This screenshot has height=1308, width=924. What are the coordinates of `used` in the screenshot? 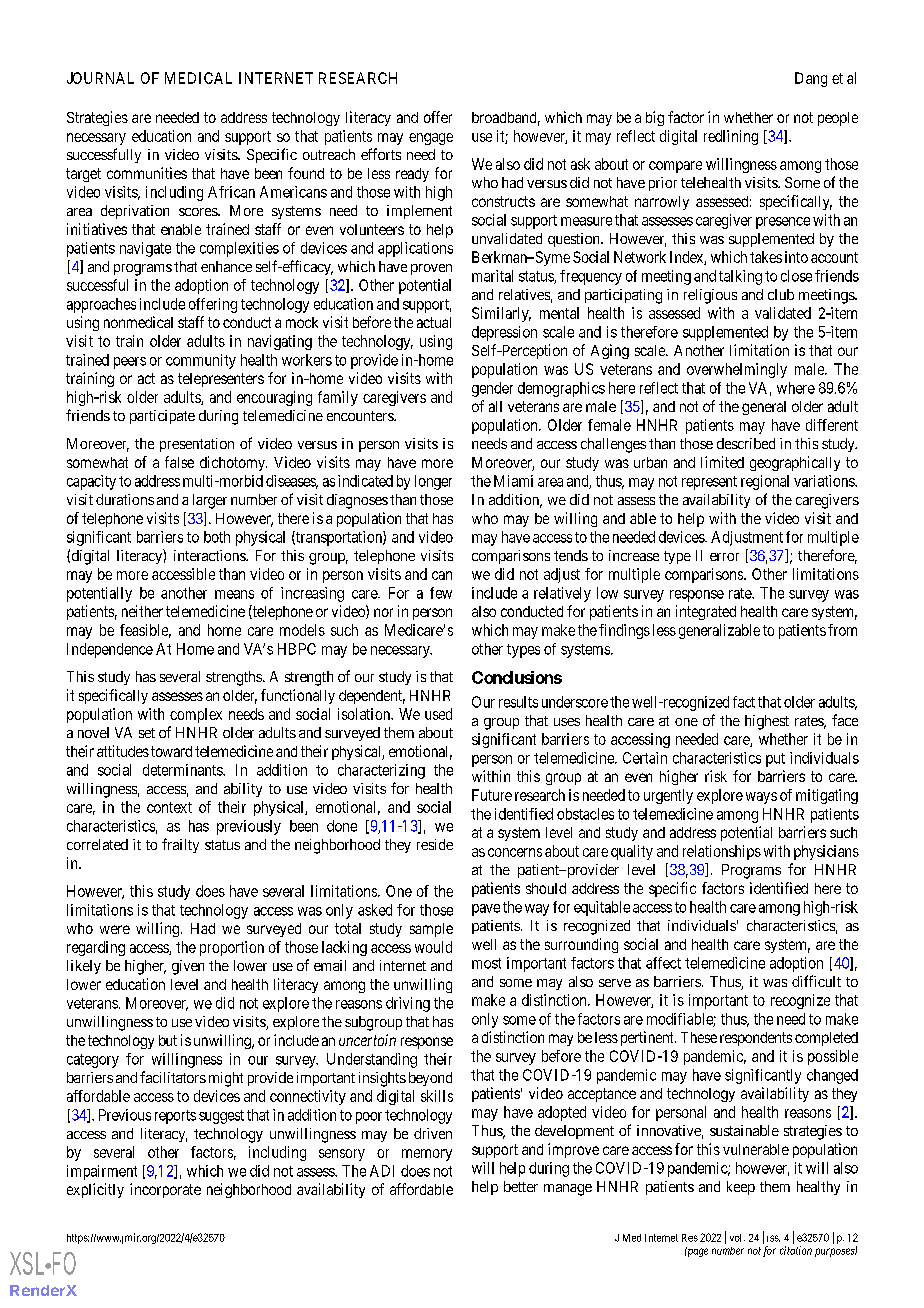 It's located at (438, 714).
